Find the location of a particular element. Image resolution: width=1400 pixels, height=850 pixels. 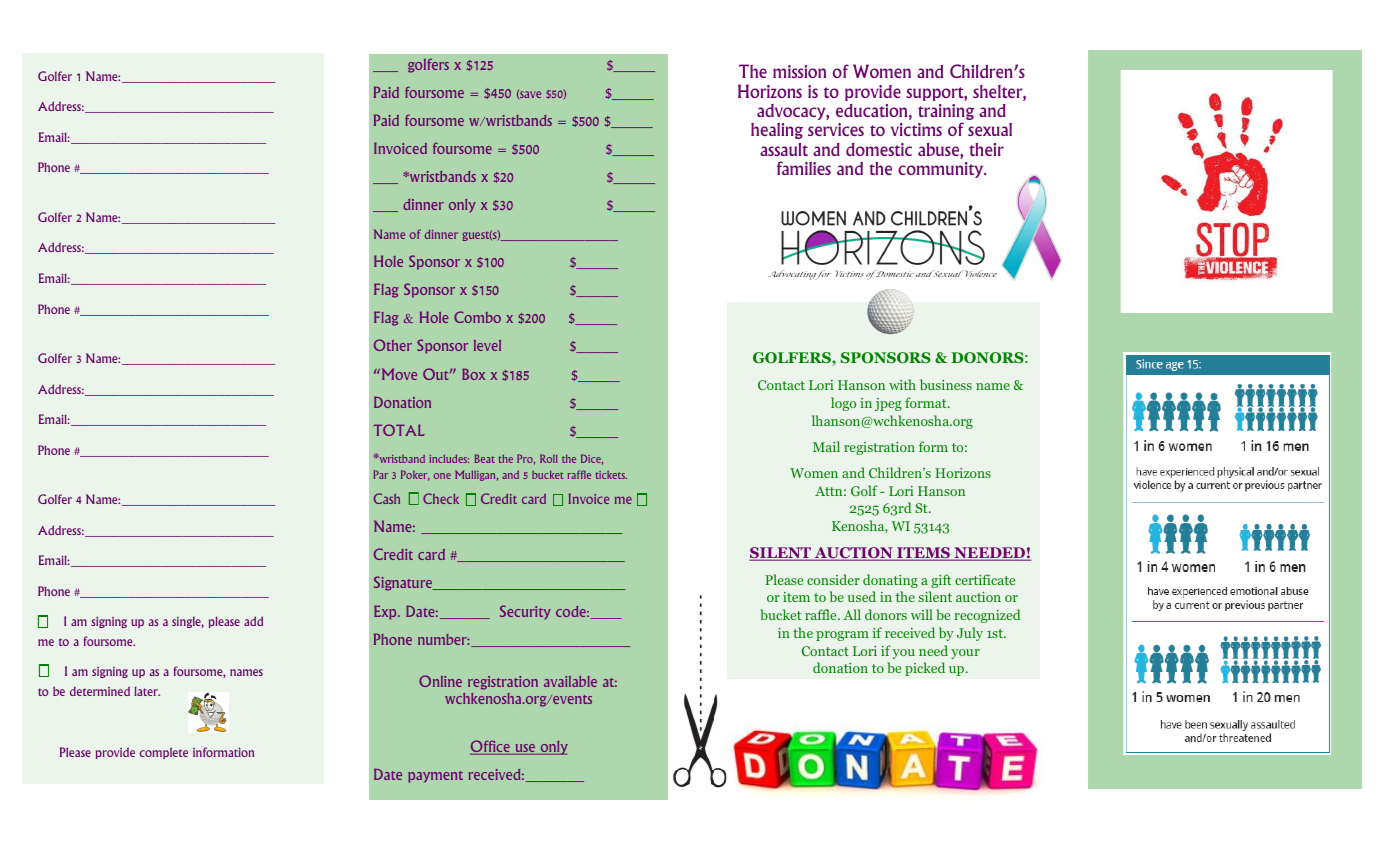

Roll is located at coordinates (548, 458).
